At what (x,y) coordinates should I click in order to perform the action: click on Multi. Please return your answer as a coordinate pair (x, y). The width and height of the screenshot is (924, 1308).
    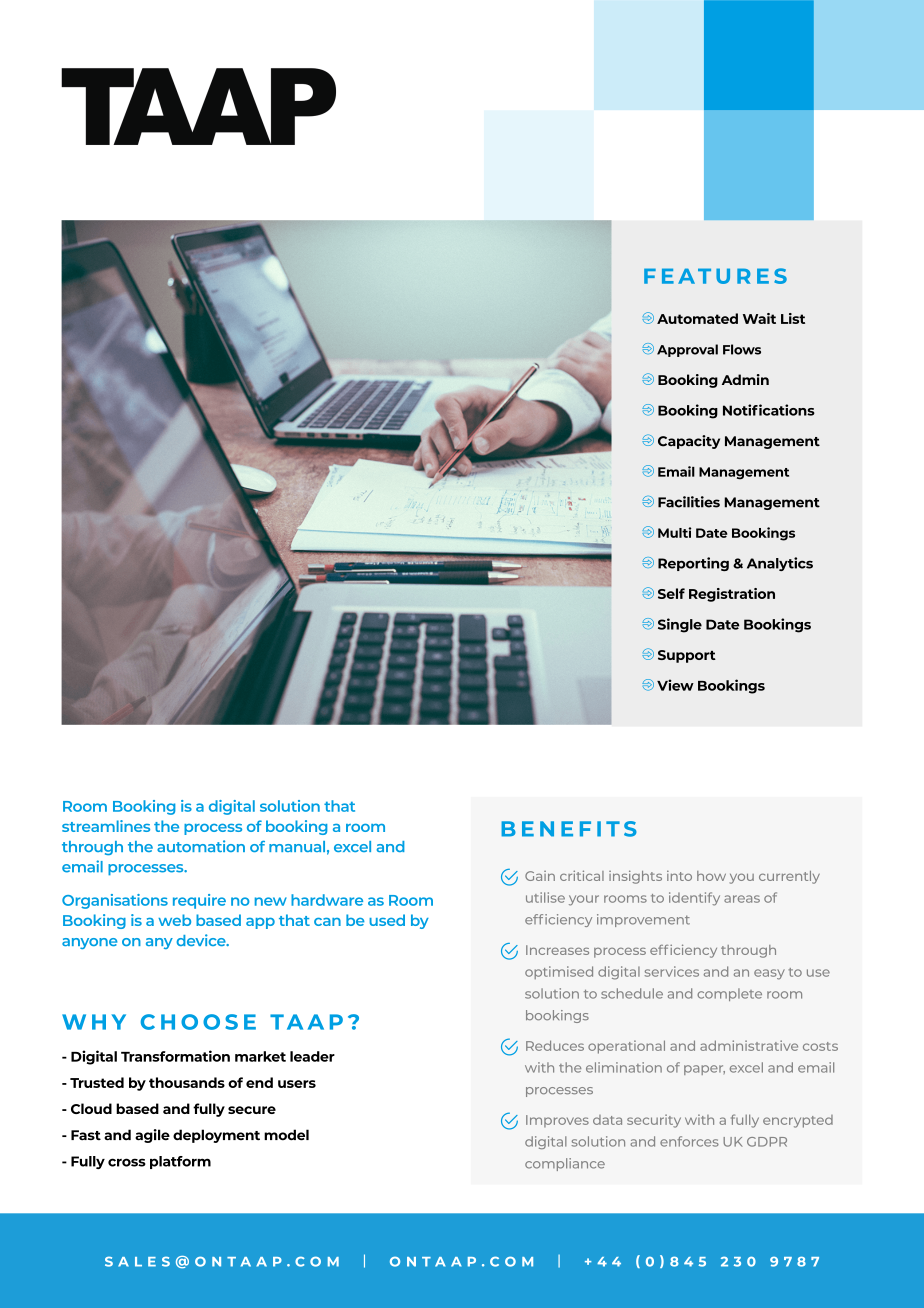
    Looking at the image, I should click on (674, 532).
